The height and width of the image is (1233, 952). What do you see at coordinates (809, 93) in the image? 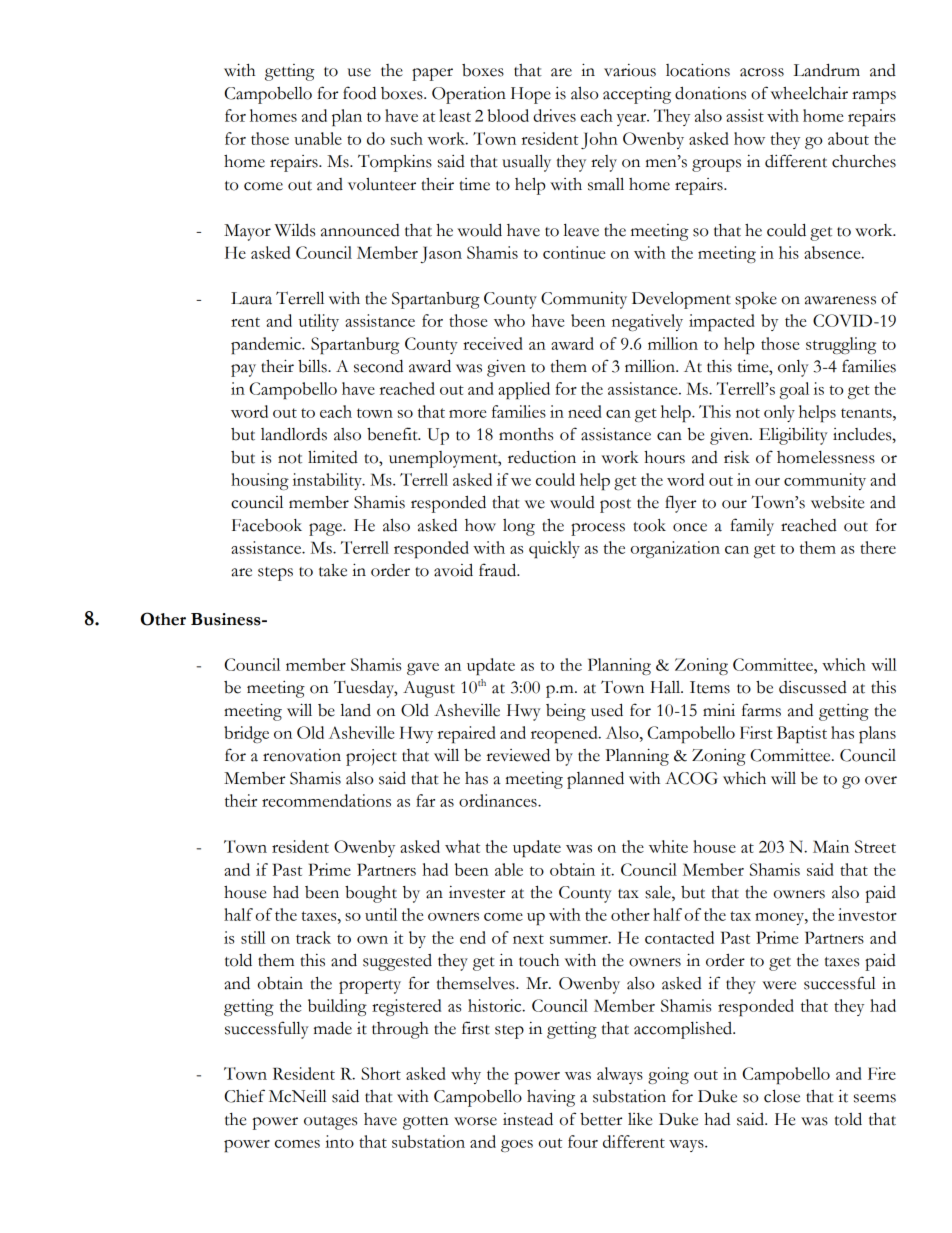
I see `wheelchair` at bounding box center [809, 93].
